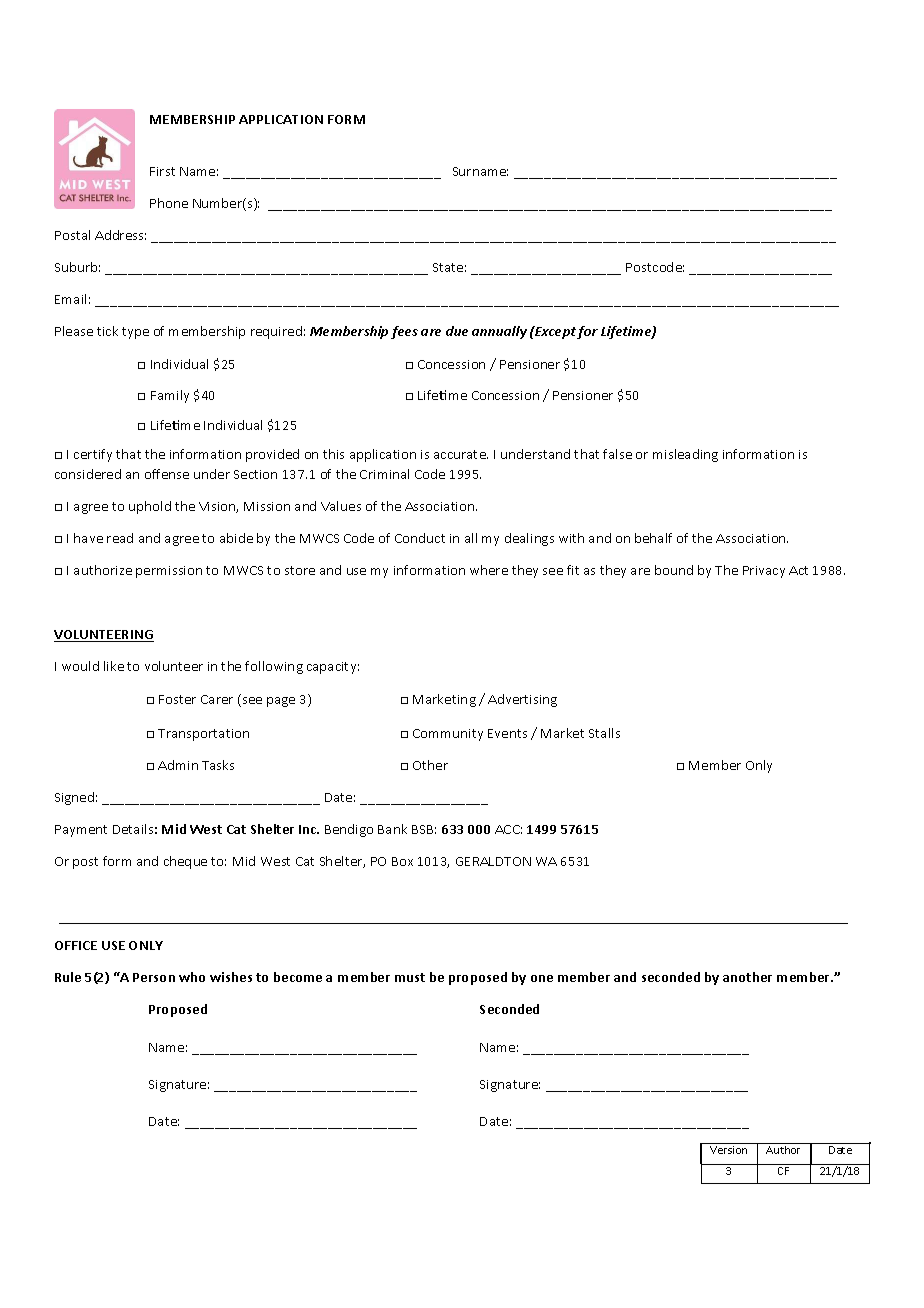 This screenshot has width=924, height=1308. Describe the element at coordinates (457, 331) in the screenshot. I see `due` at that location.
